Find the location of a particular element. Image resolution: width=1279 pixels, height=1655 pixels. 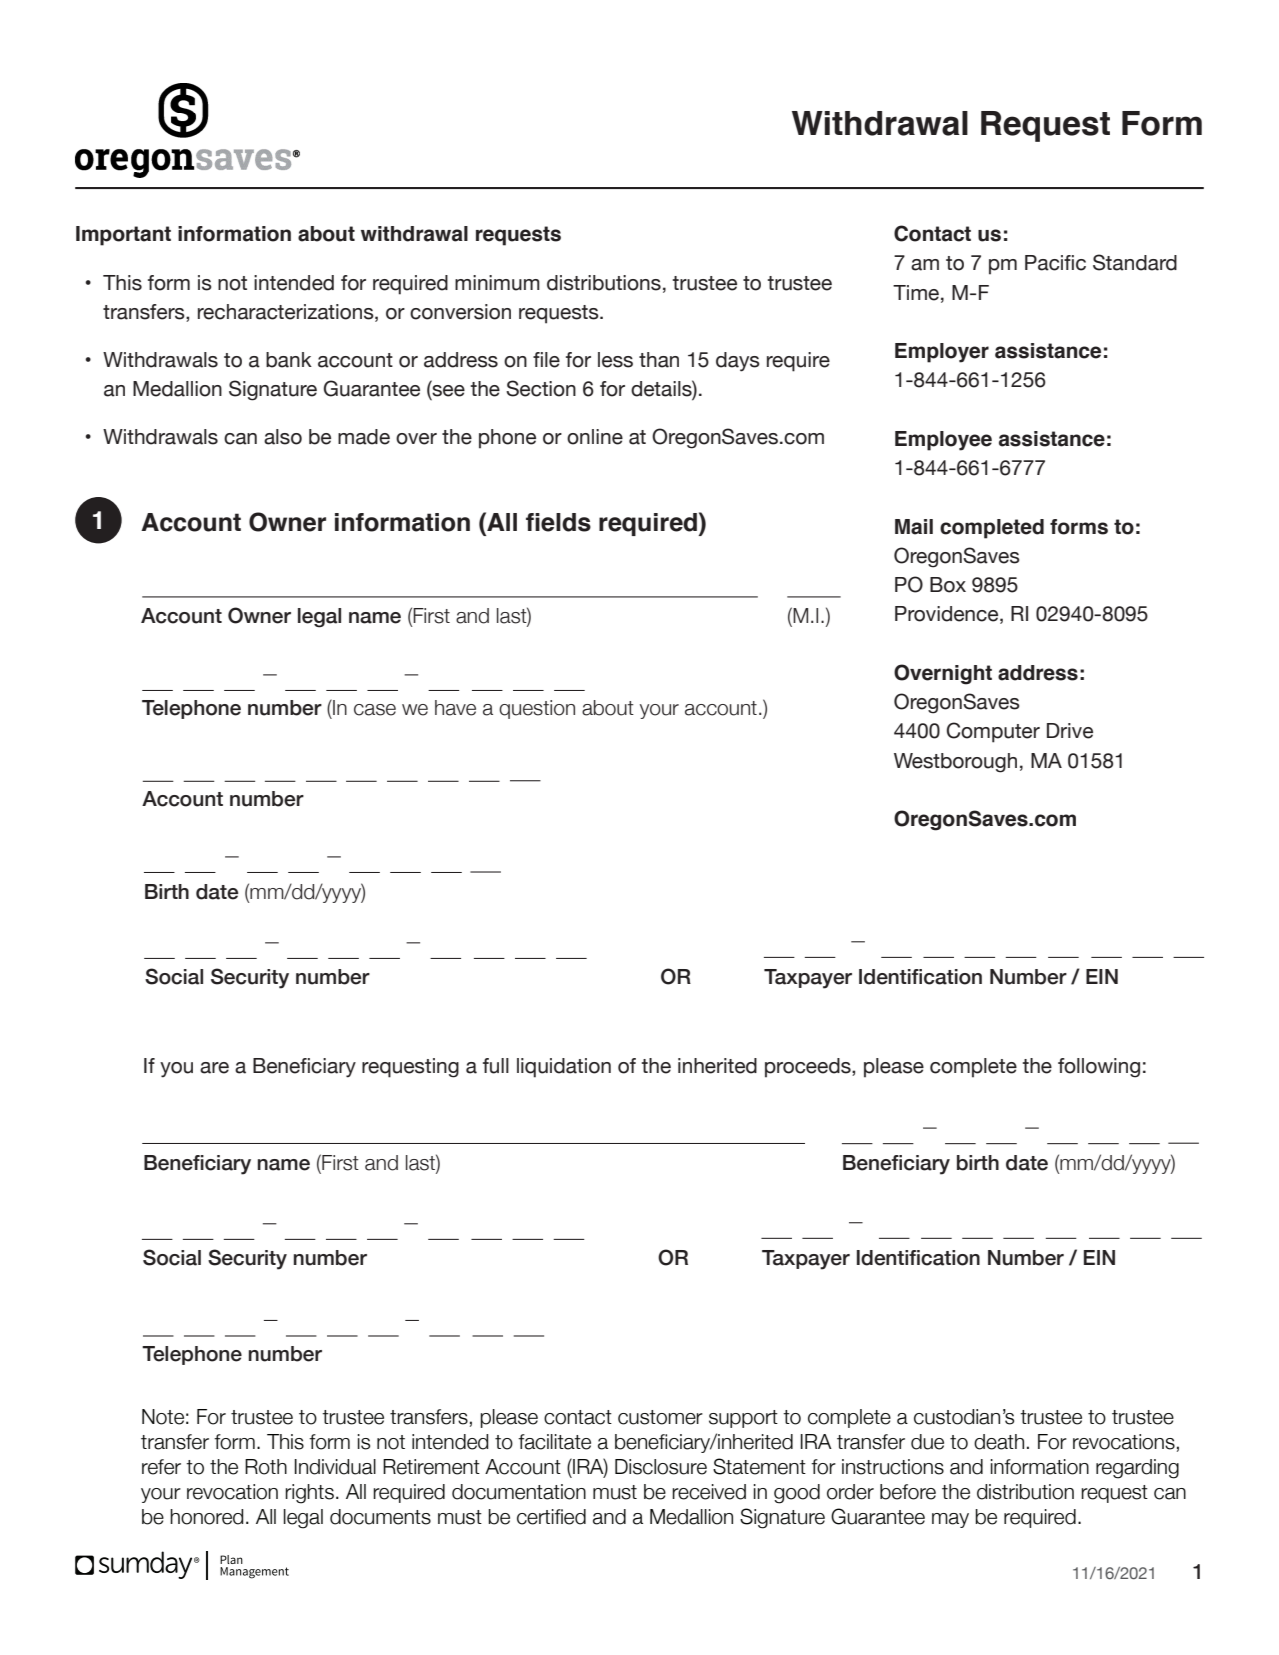

following is located at coordinates (1099, 1068).
